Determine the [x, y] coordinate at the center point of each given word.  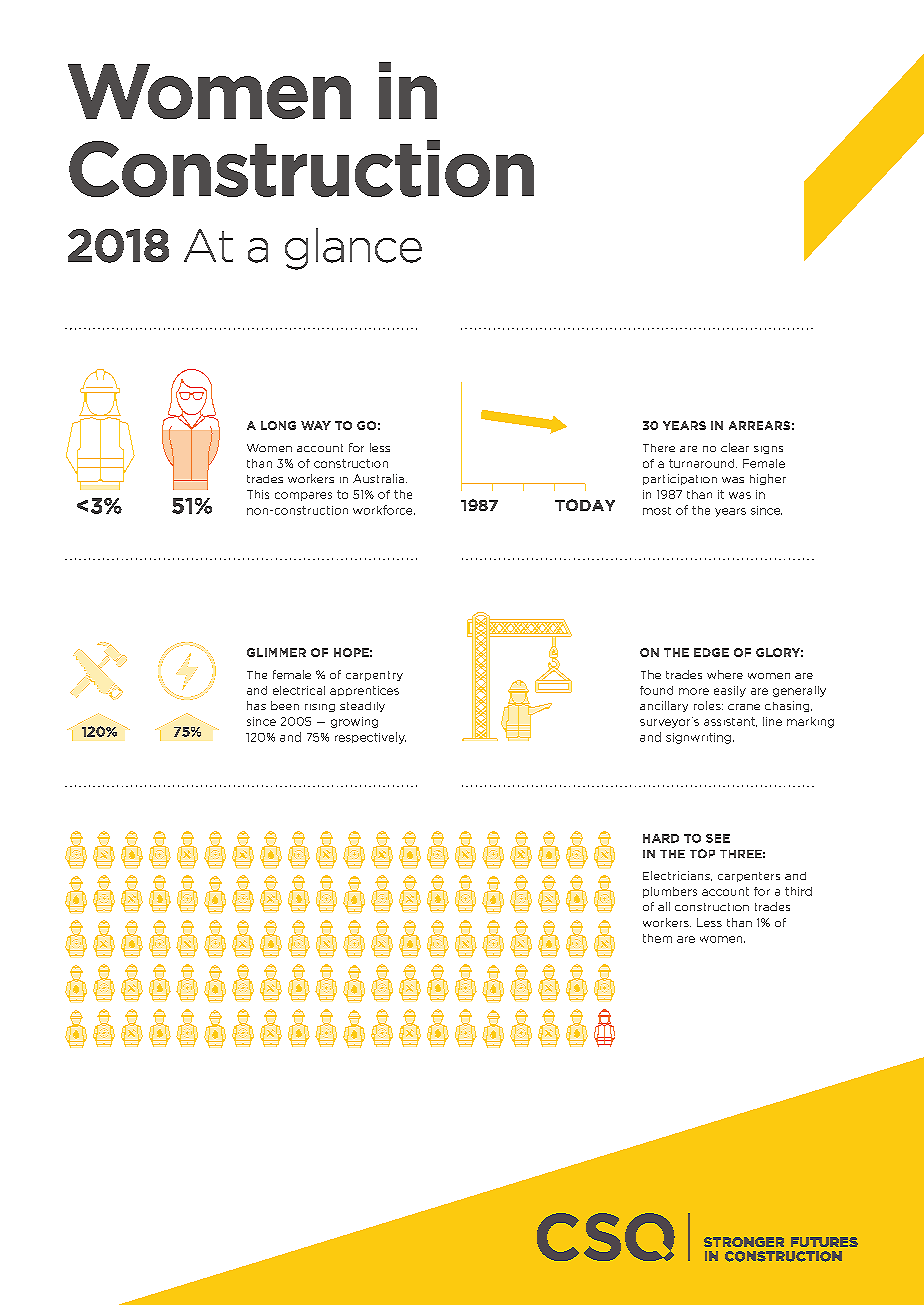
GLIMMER [276, 652]
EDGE [711, 652]
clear [735, 447]
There [659, 448]
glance [353, 249]
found [656, 690]
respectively [370, 738]
